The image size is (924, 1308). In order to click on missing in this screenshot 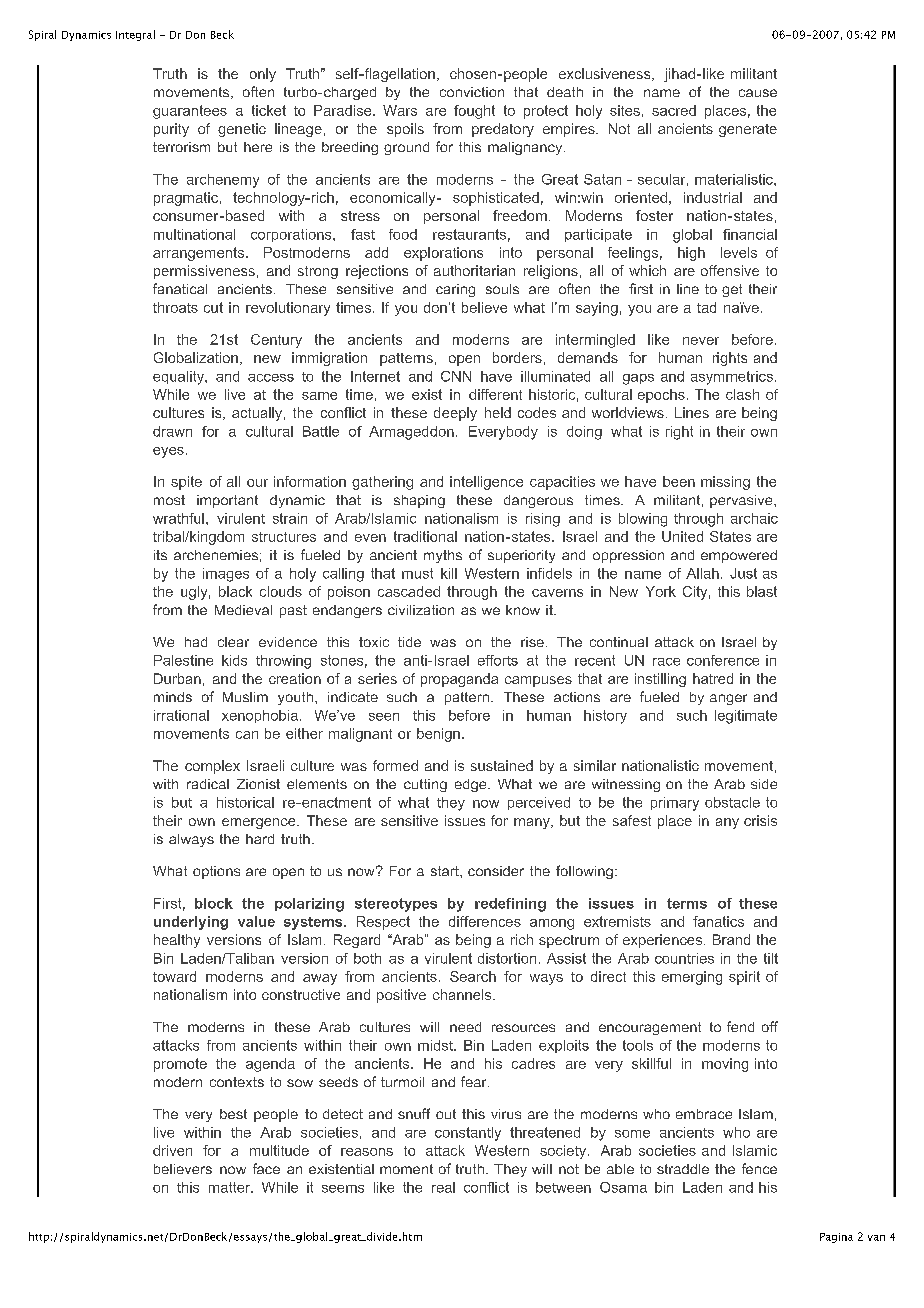, I will do `click(725, 483)`.
